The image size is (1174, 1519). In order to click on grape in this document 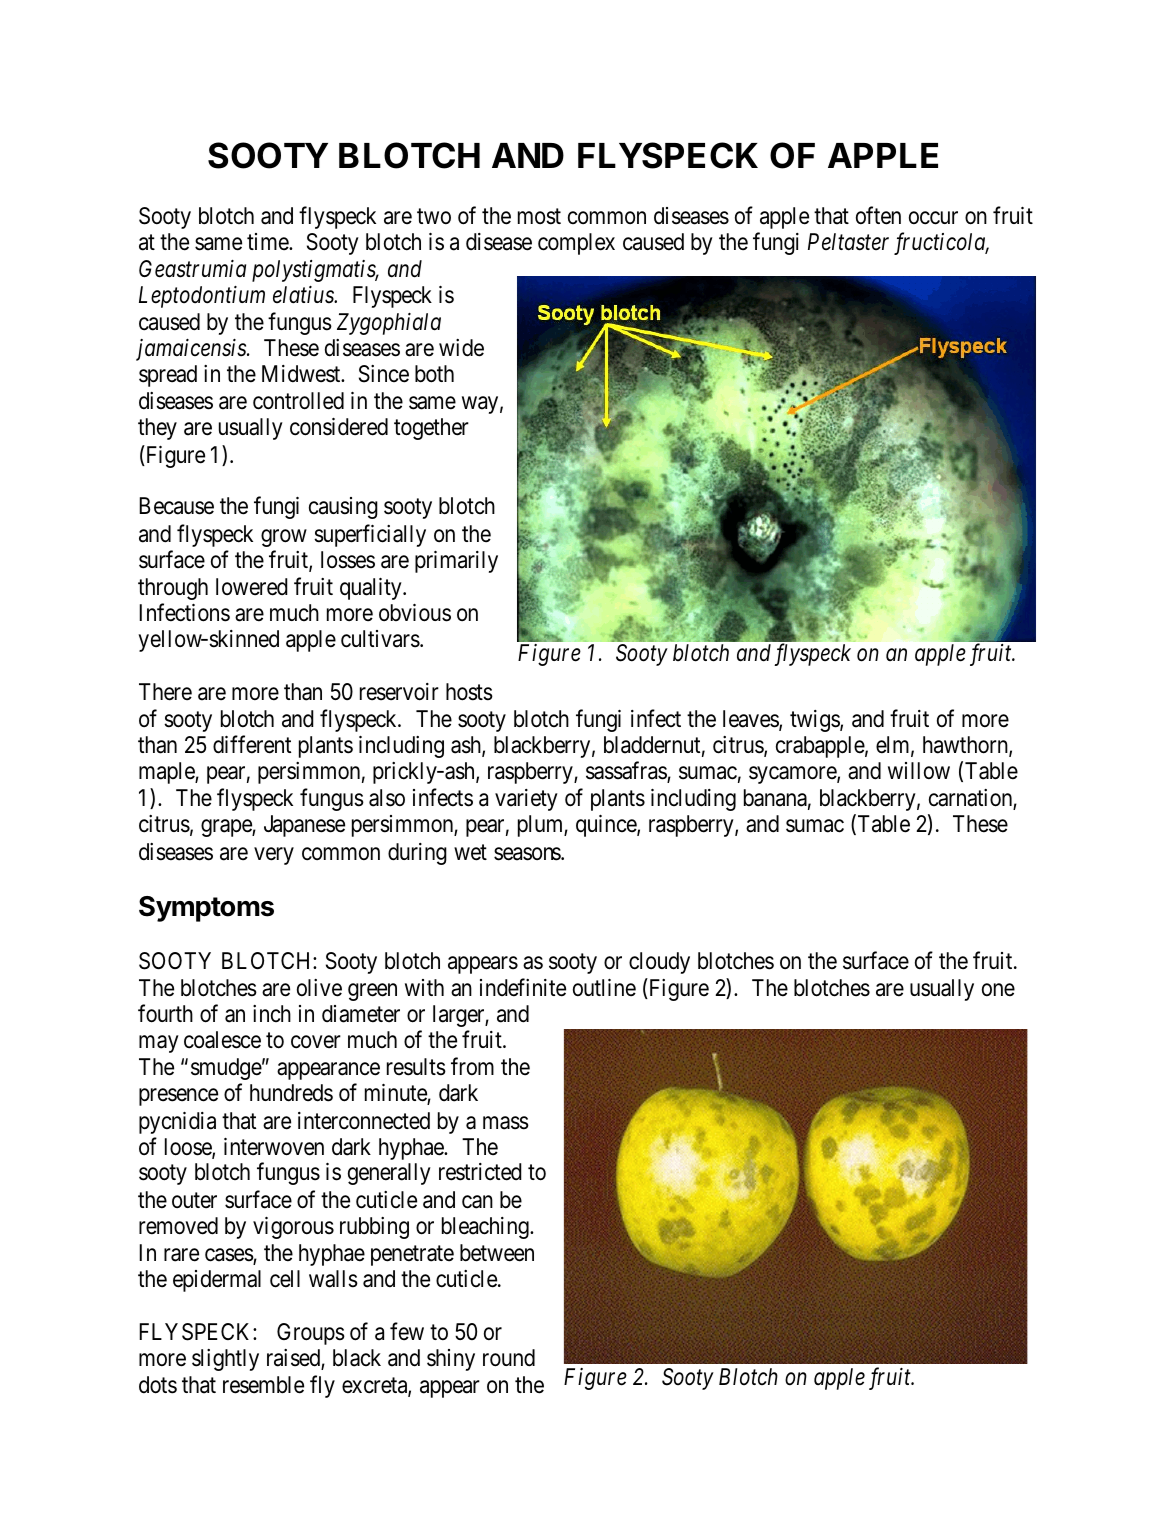, I will do `click(227, 828)`.
